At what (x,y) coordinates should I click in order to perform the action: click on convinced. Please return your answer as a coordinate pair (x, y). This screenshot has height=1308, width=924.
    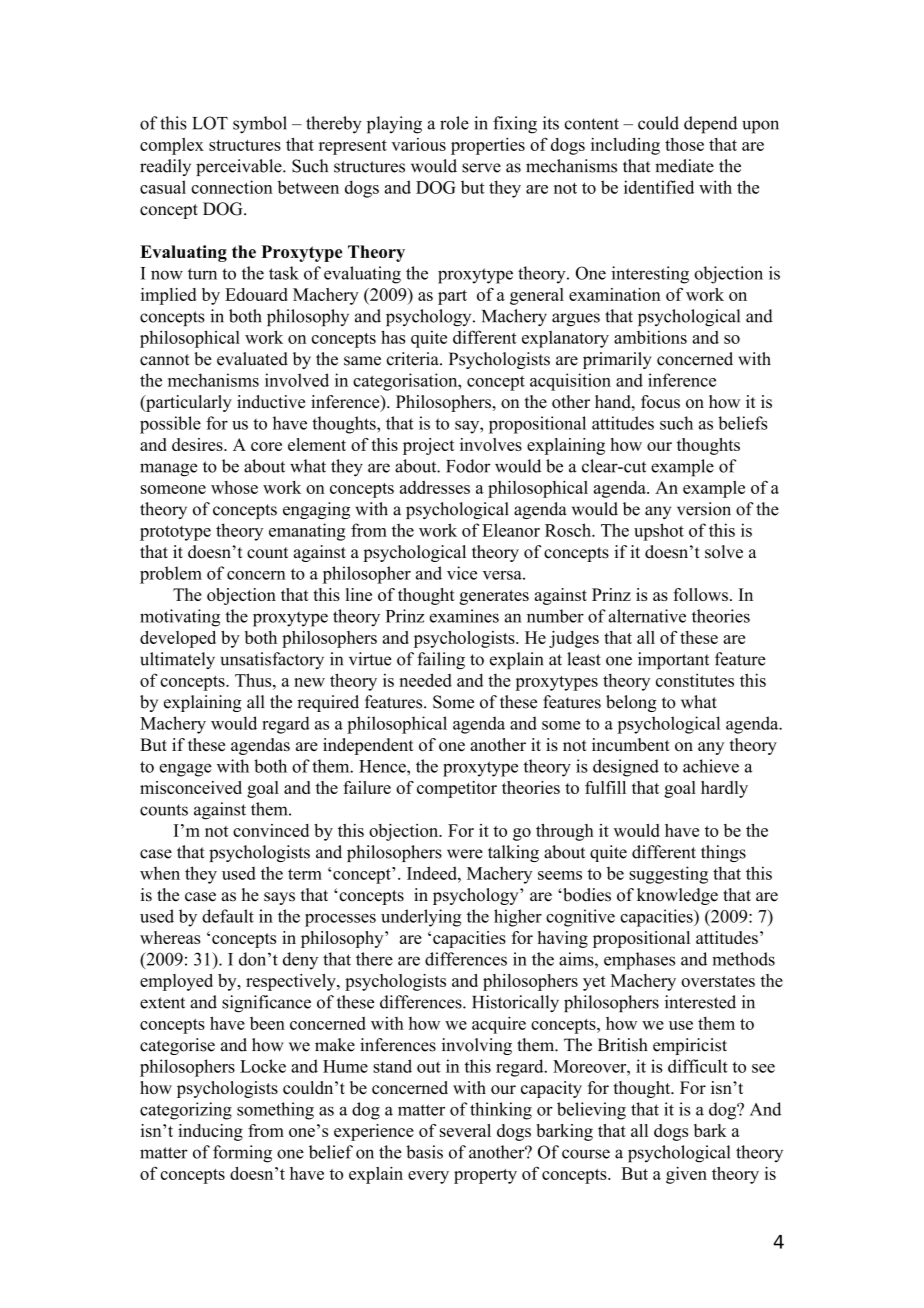
    Looking at the image, I should click on (271, 830).
